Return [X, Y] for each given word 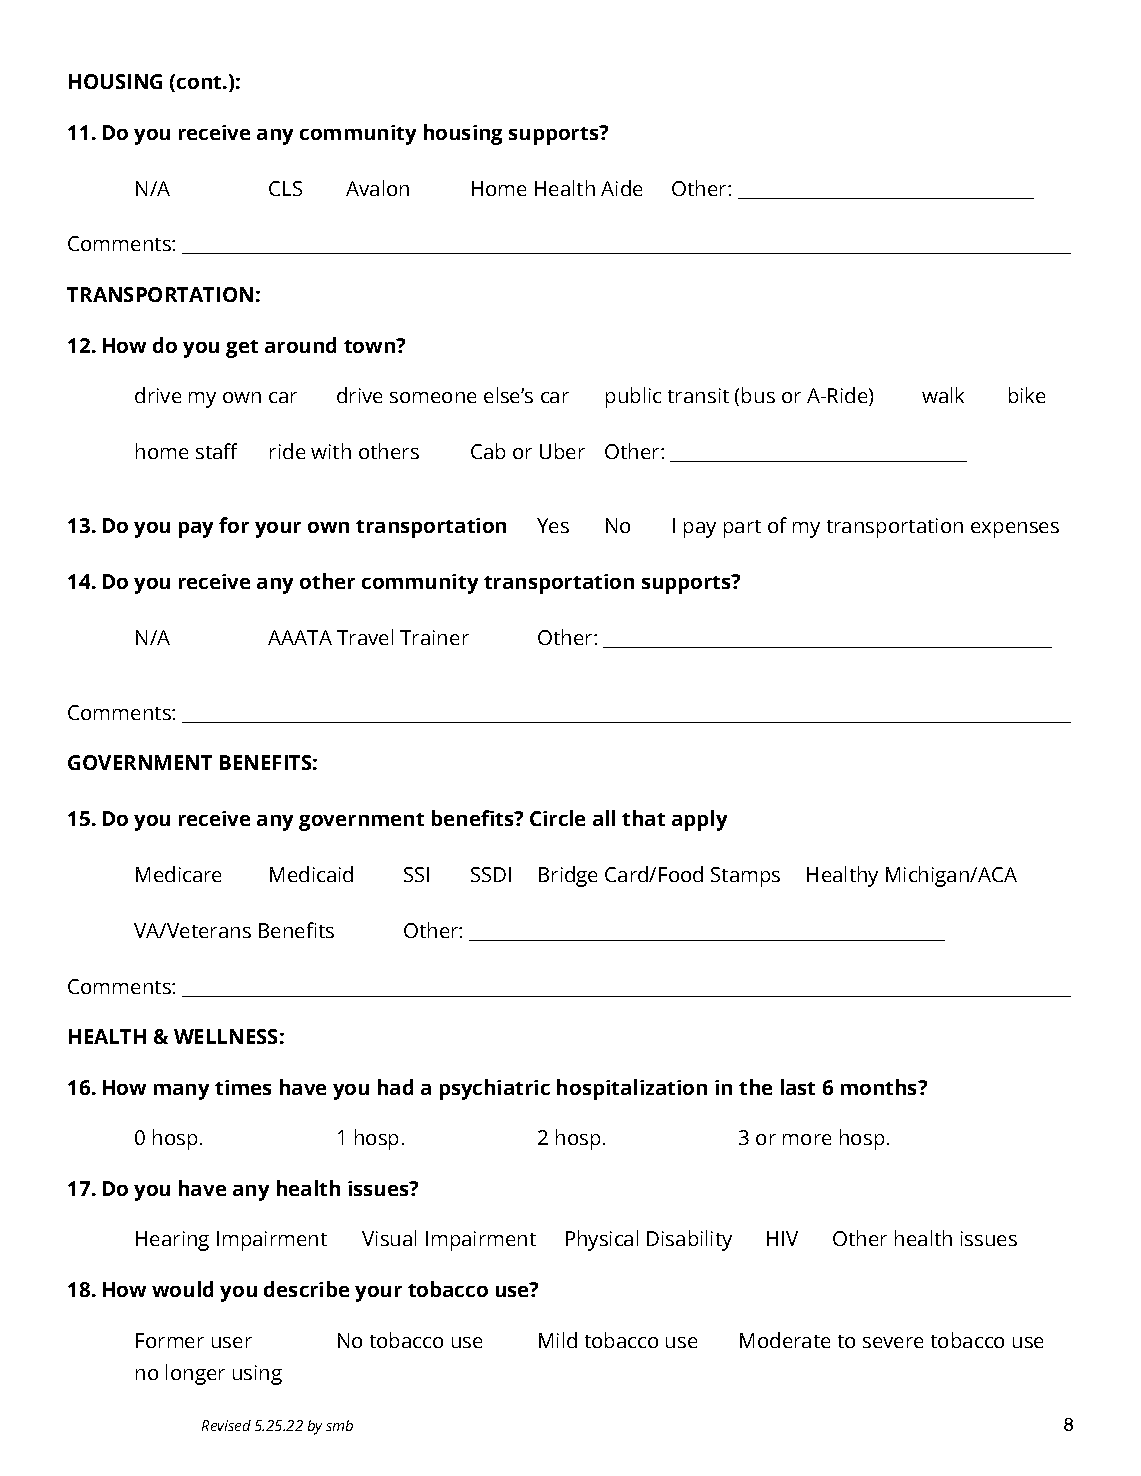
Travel [365, 637]
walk [943, 395]
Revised [226, 1425]
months [880, 1087]
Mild [558, 1340]
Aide [621, 188]
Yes [553, 525]
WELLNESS [225, 1036]
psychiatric [495, 1089]
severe [893, 1342]
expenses [1015, 530]
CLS [285, 188]
